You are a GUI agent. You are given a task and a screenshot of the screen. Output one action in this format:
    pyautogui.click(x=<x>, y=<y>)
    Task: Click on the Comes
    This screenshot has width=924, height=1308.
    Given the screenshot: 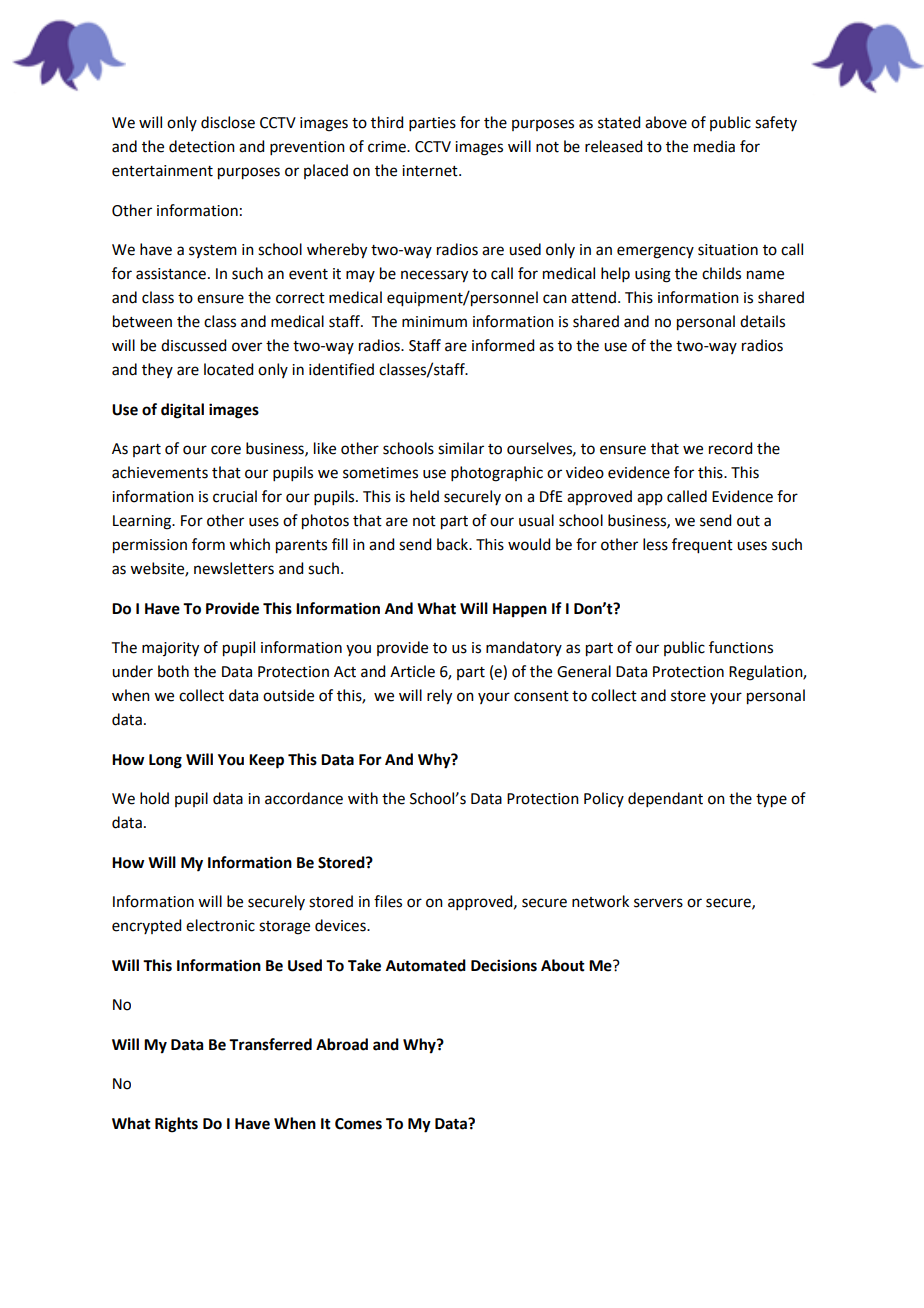 What is the action you would take?
    pyautogui.click(x=358, y=1124)
